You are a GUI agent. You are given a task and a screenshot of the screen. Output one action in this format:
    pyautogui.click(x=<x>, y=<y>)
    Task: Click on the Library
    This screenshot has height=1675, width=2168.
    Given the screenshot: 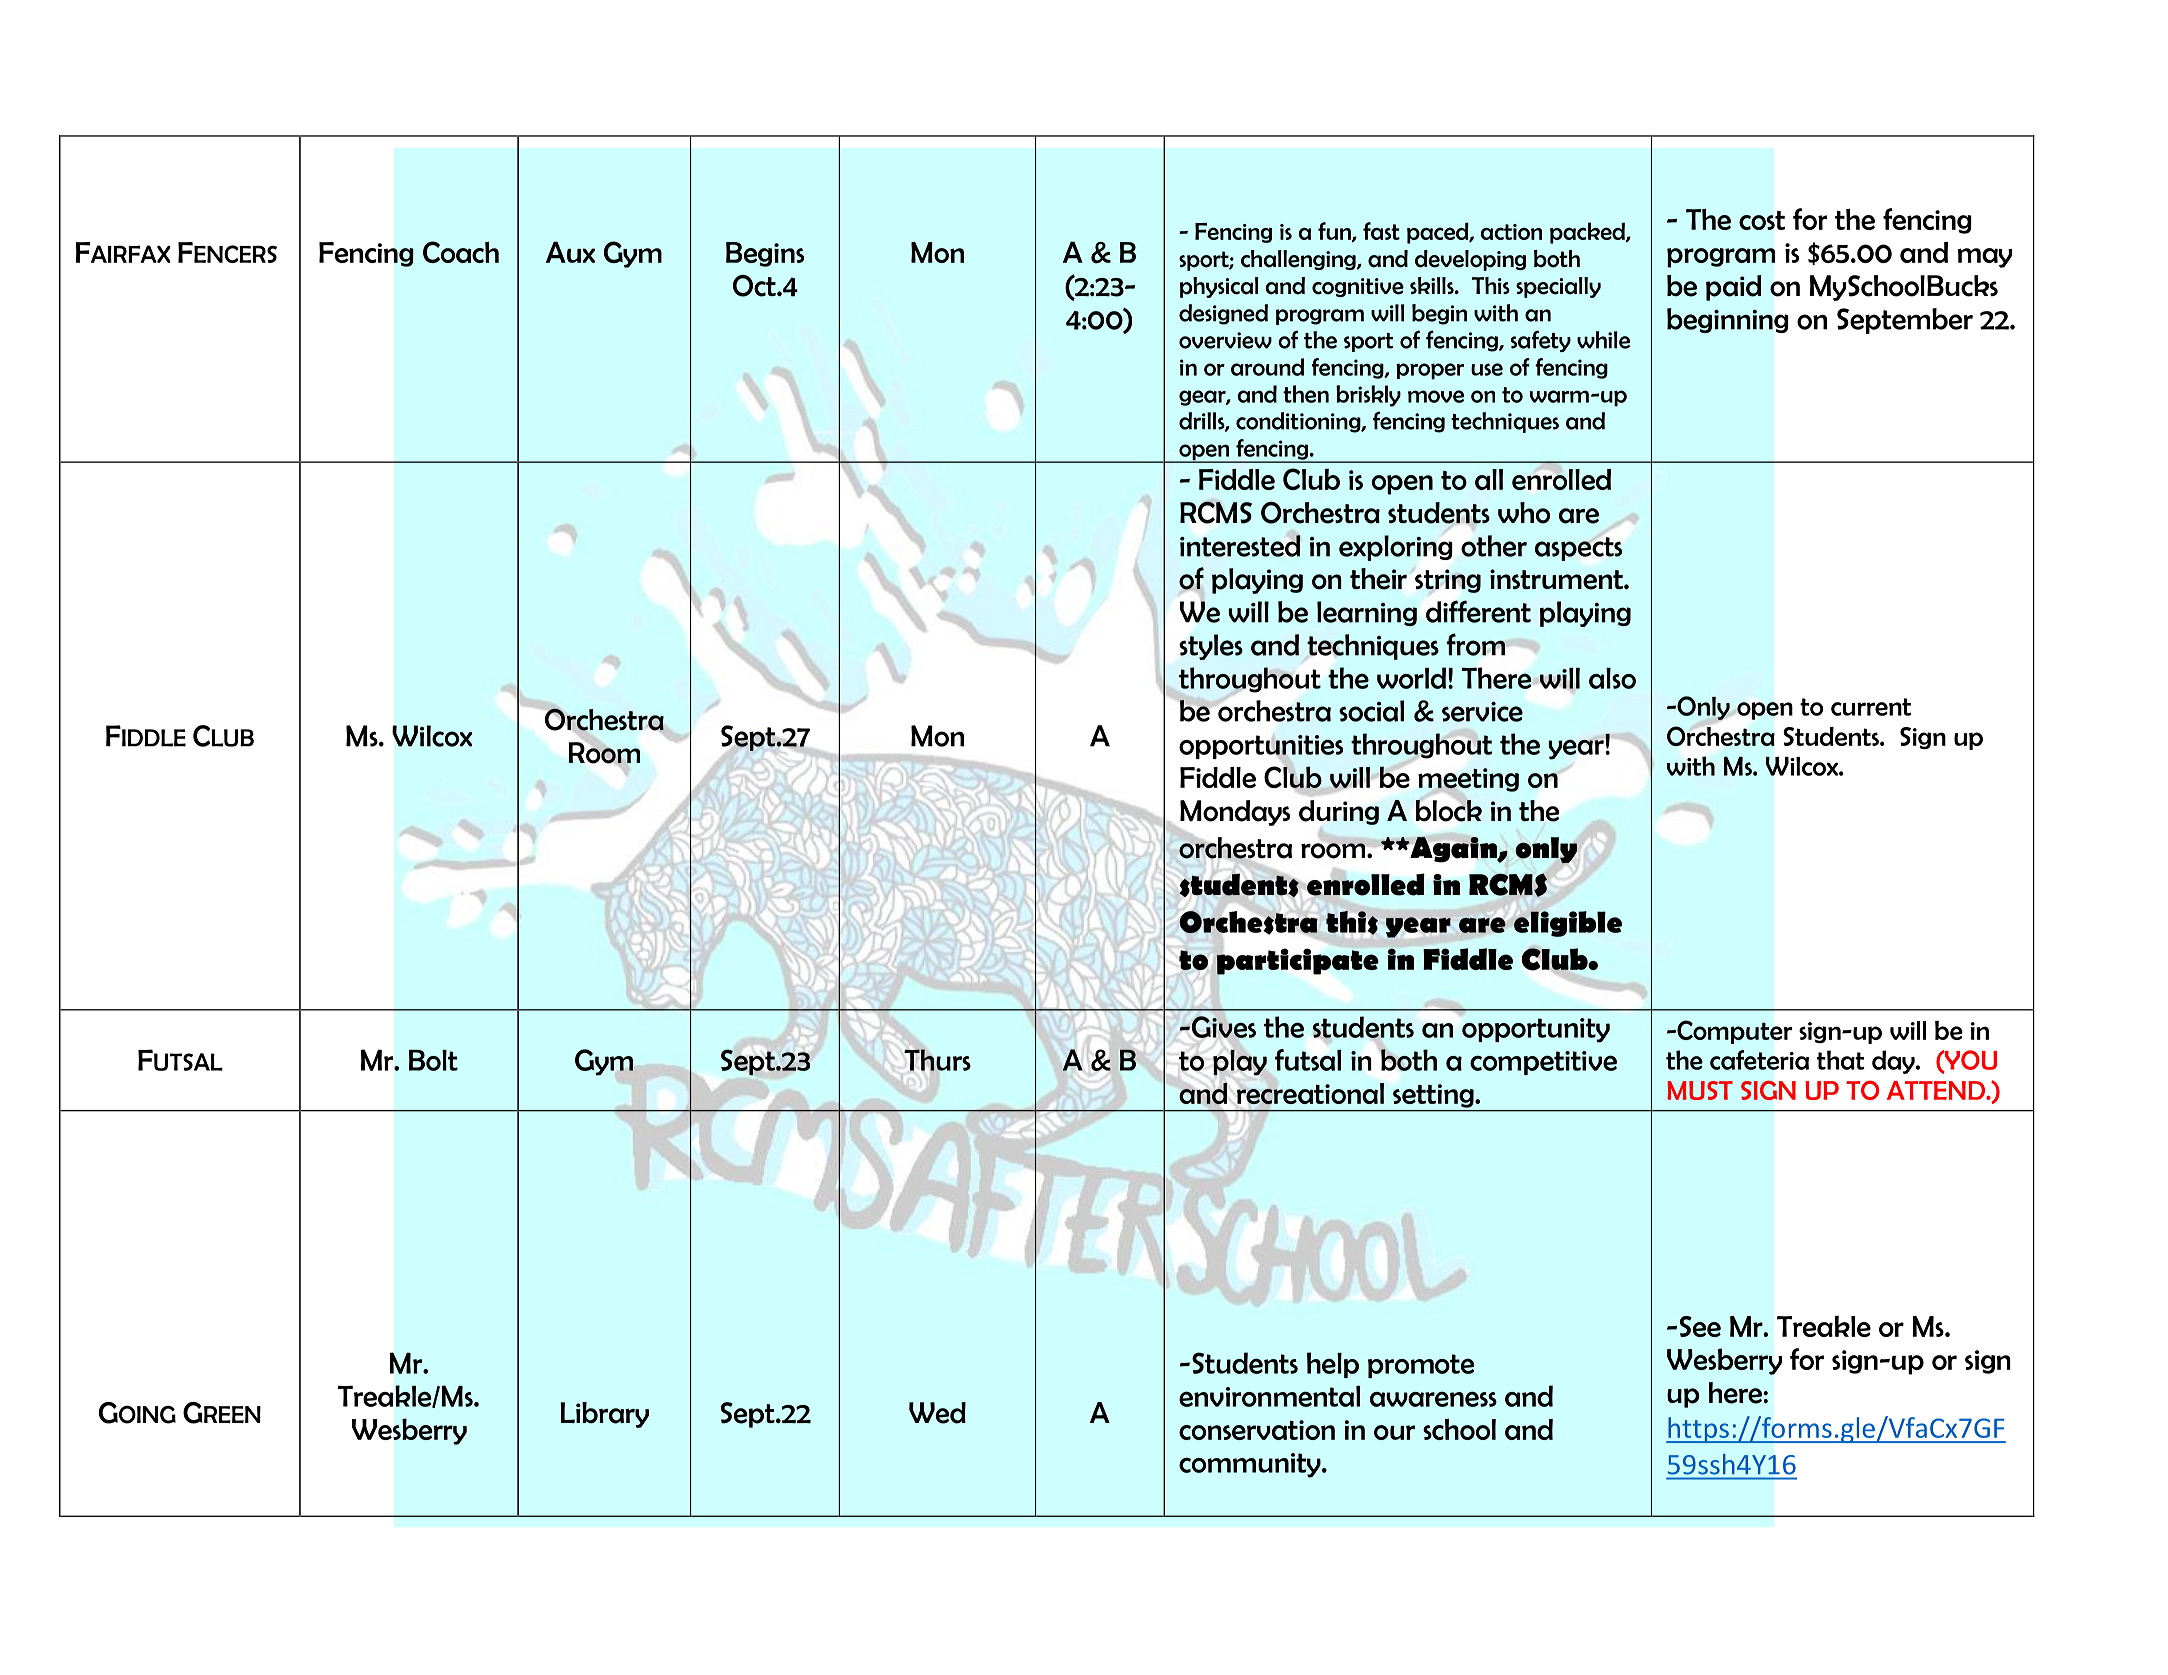 What is the action you would take?
    pyautogui.click(x=604, y=1415)
